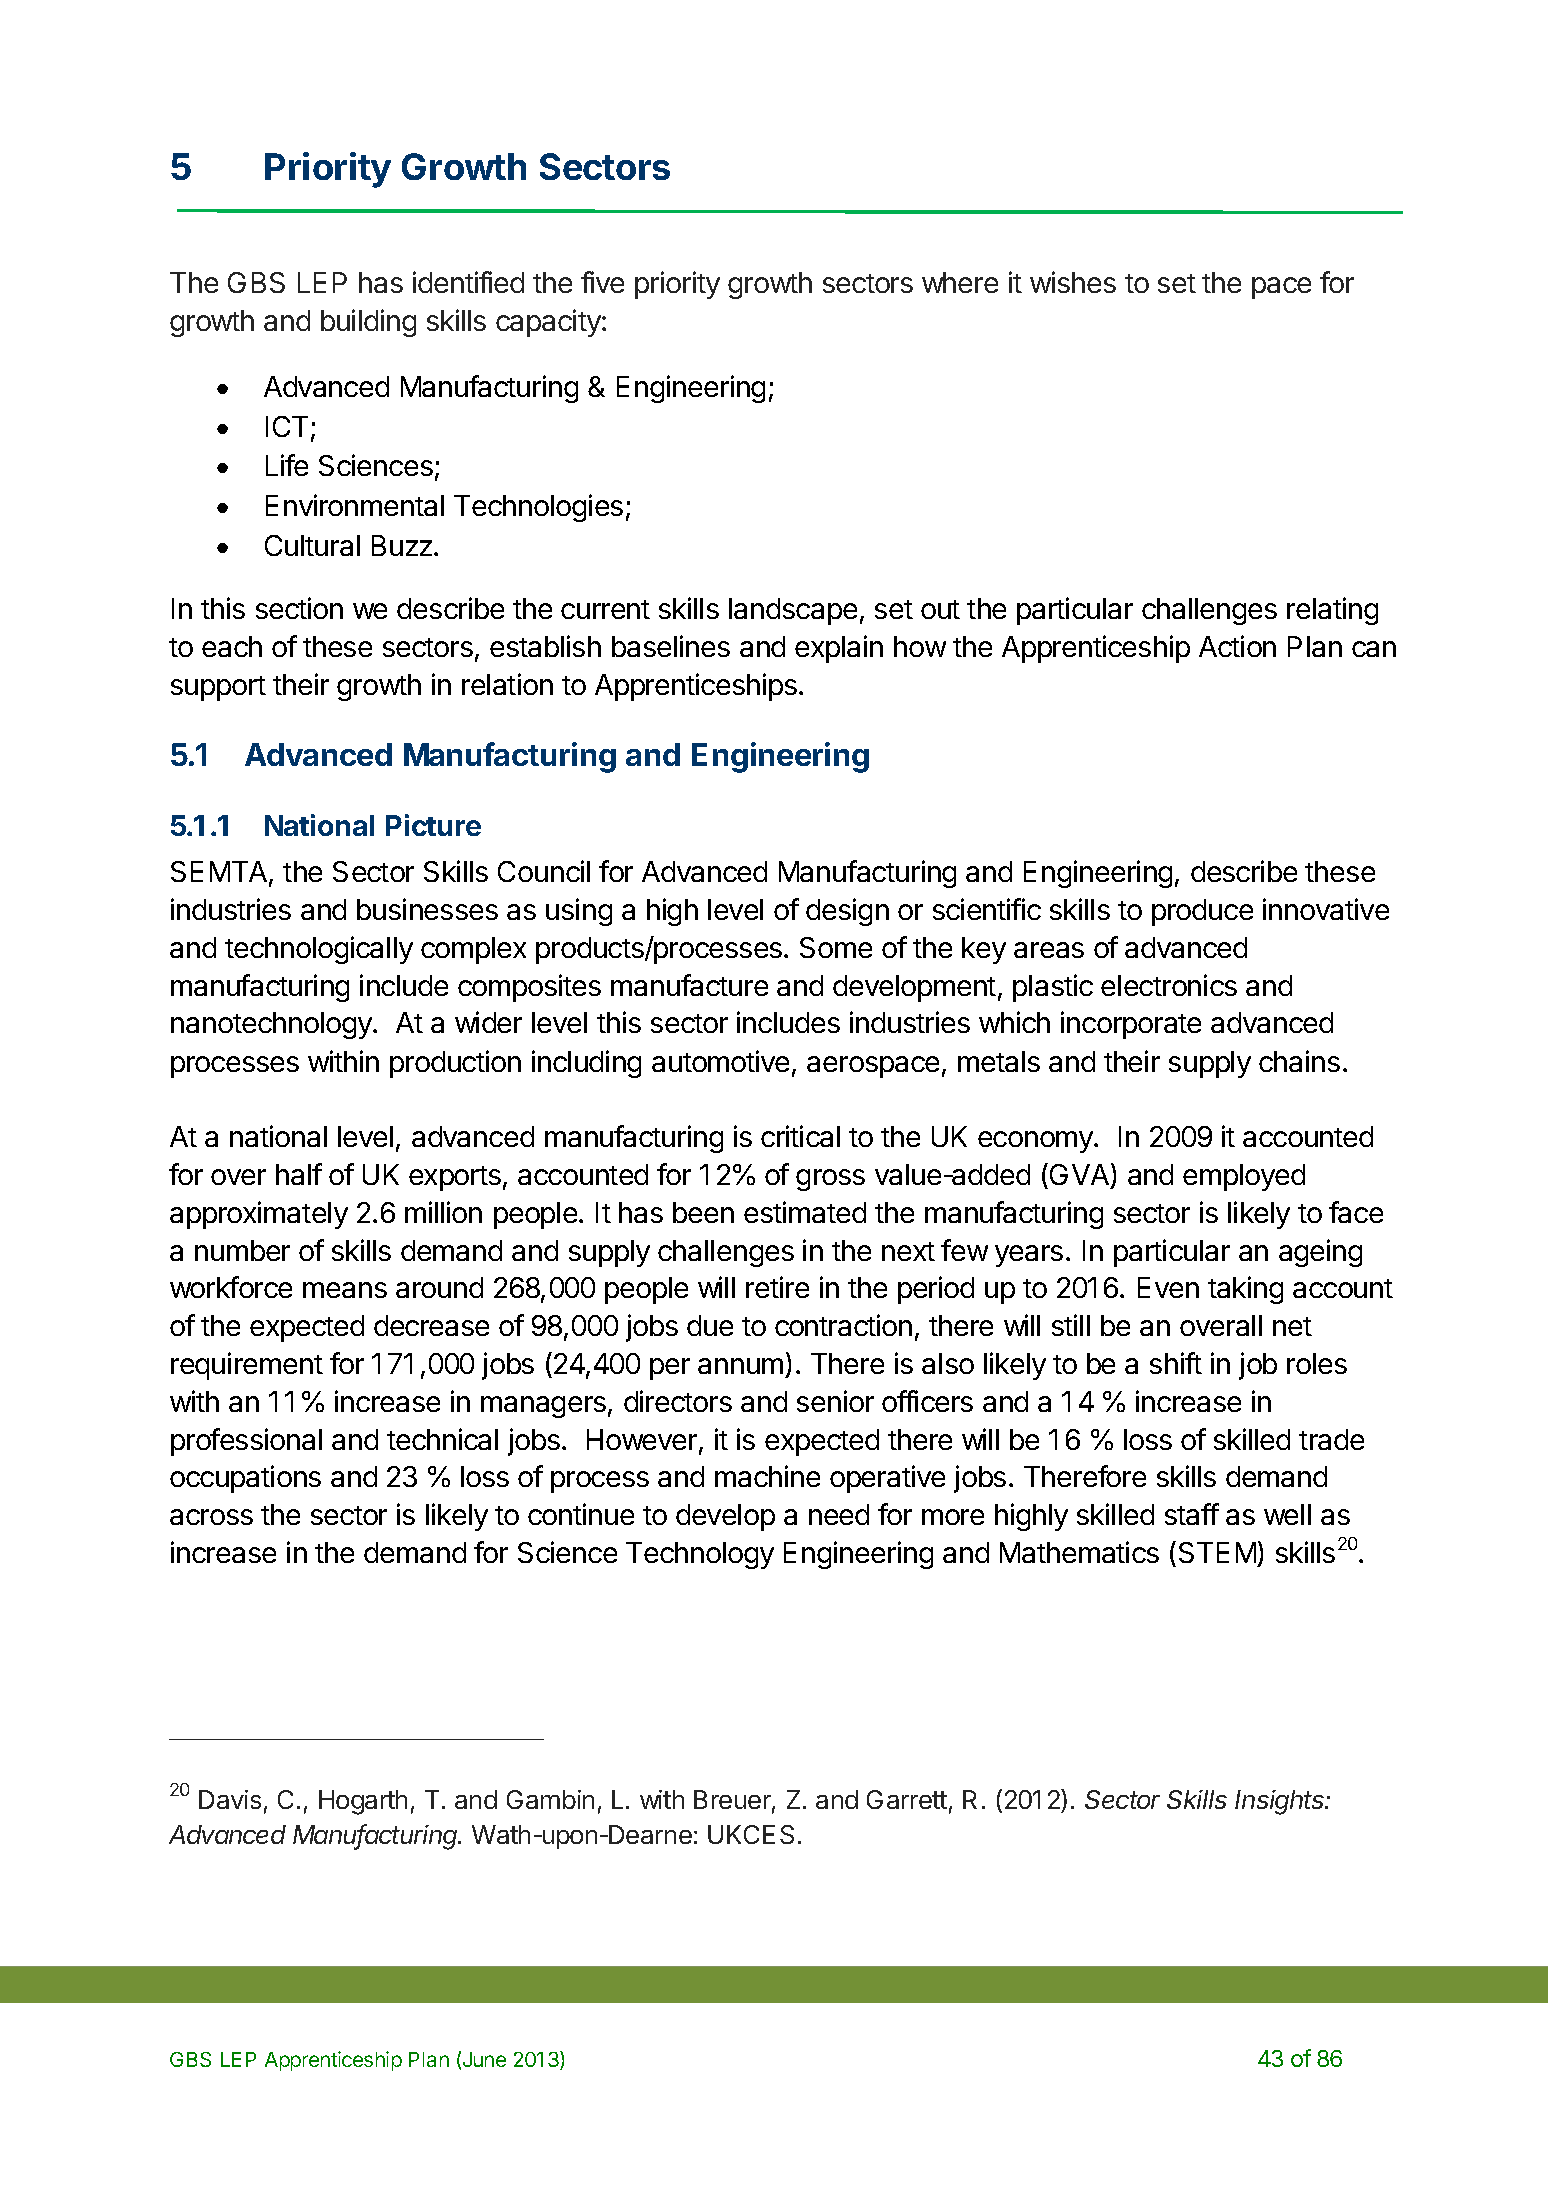  What do you see at coordinates (455, 1064) in the document?
I see `production` at bounding box center [455, 1064].
